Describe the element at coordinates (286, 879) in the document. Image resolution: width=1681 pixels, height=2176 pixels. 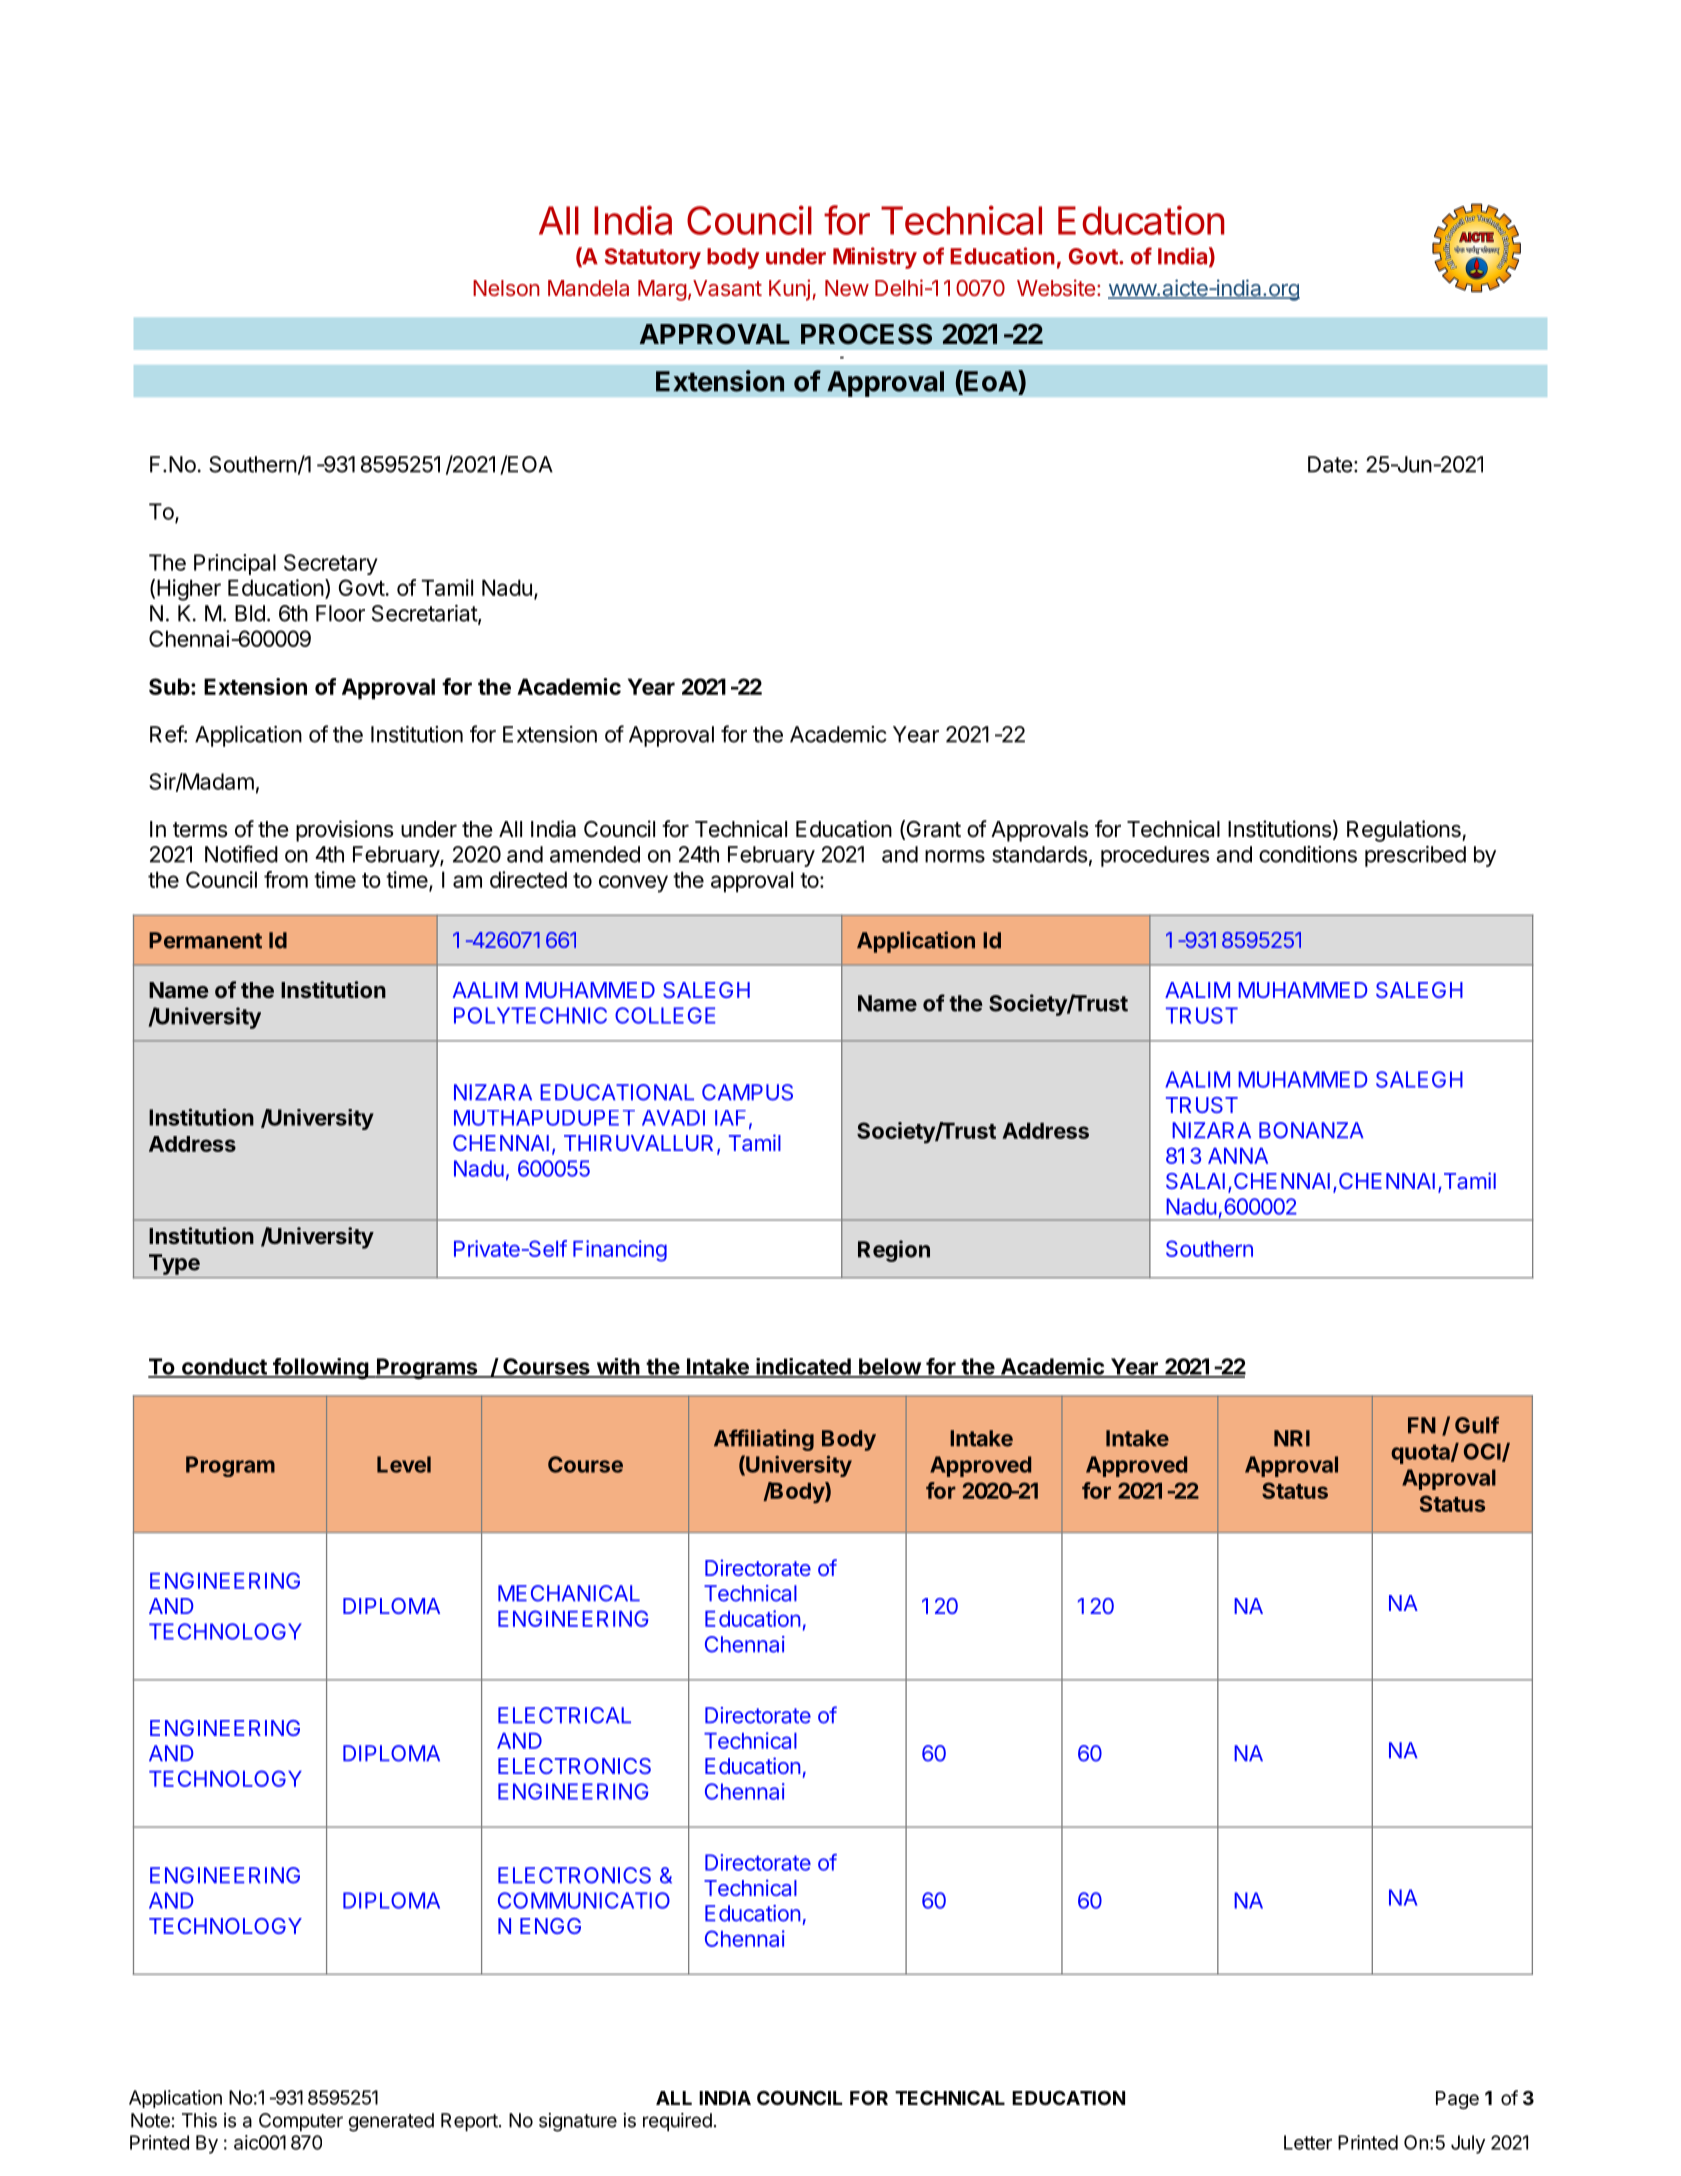
I see `from` at that location.
